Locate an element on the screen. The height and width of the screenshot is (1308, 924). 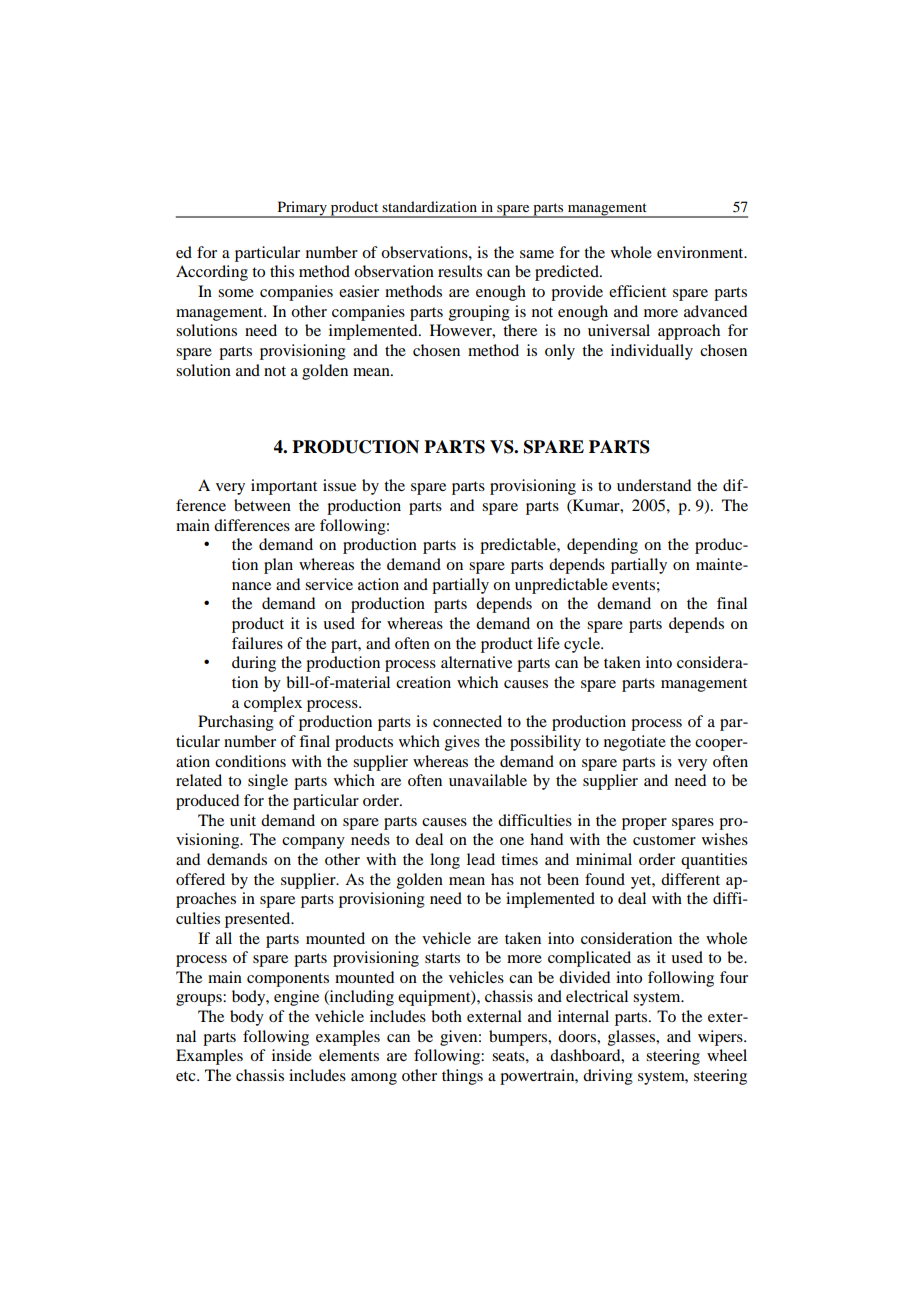
important is located at coordinates (284, 487).
